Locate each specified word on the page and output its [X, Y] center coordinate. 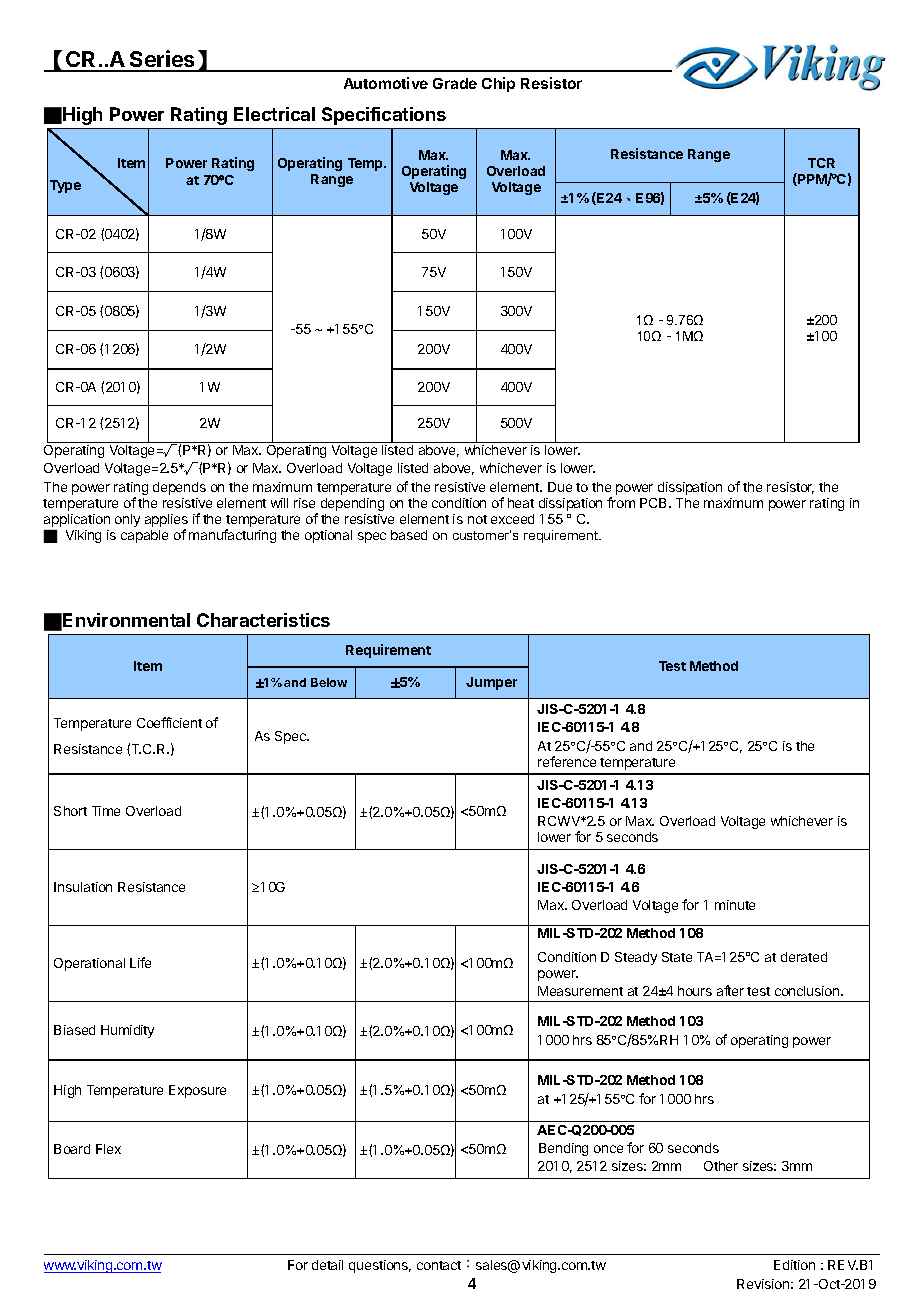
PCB [655, 503]
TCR [821, 163]
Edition [794, 1265]
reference [567, 761]
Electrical [274, 114]
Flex [108, 1149]
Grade [455, 83]
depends [179, 488]
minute [735, 905]
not [477, 519]
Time [106, 811]
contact [439, 1265]
